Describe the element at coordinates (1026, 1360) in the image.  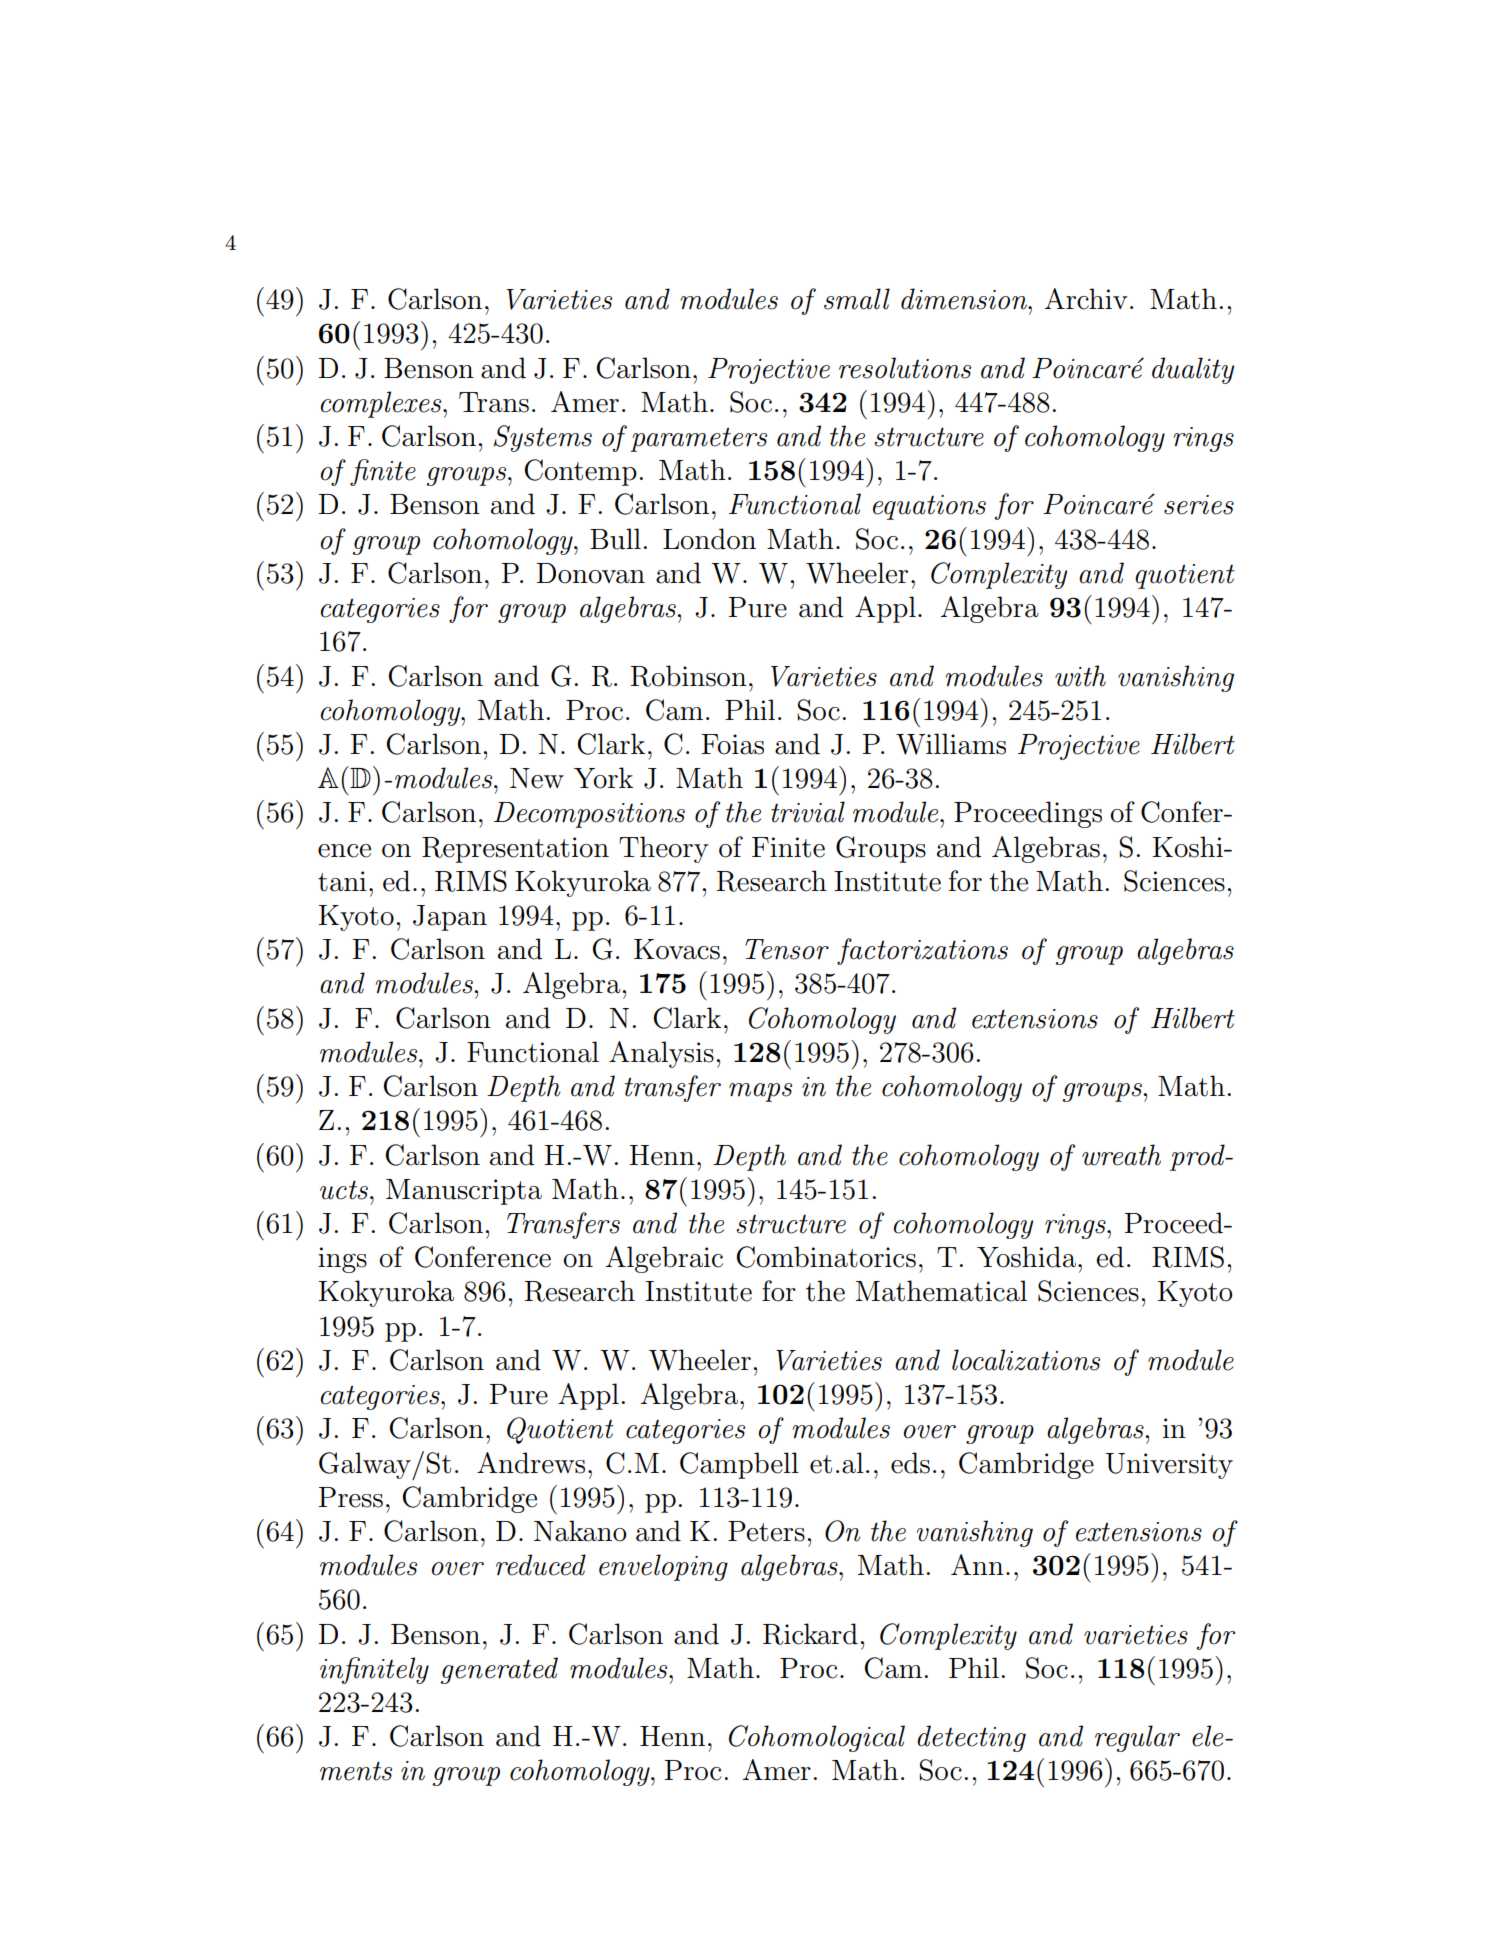
I see `localizations` at that location.
